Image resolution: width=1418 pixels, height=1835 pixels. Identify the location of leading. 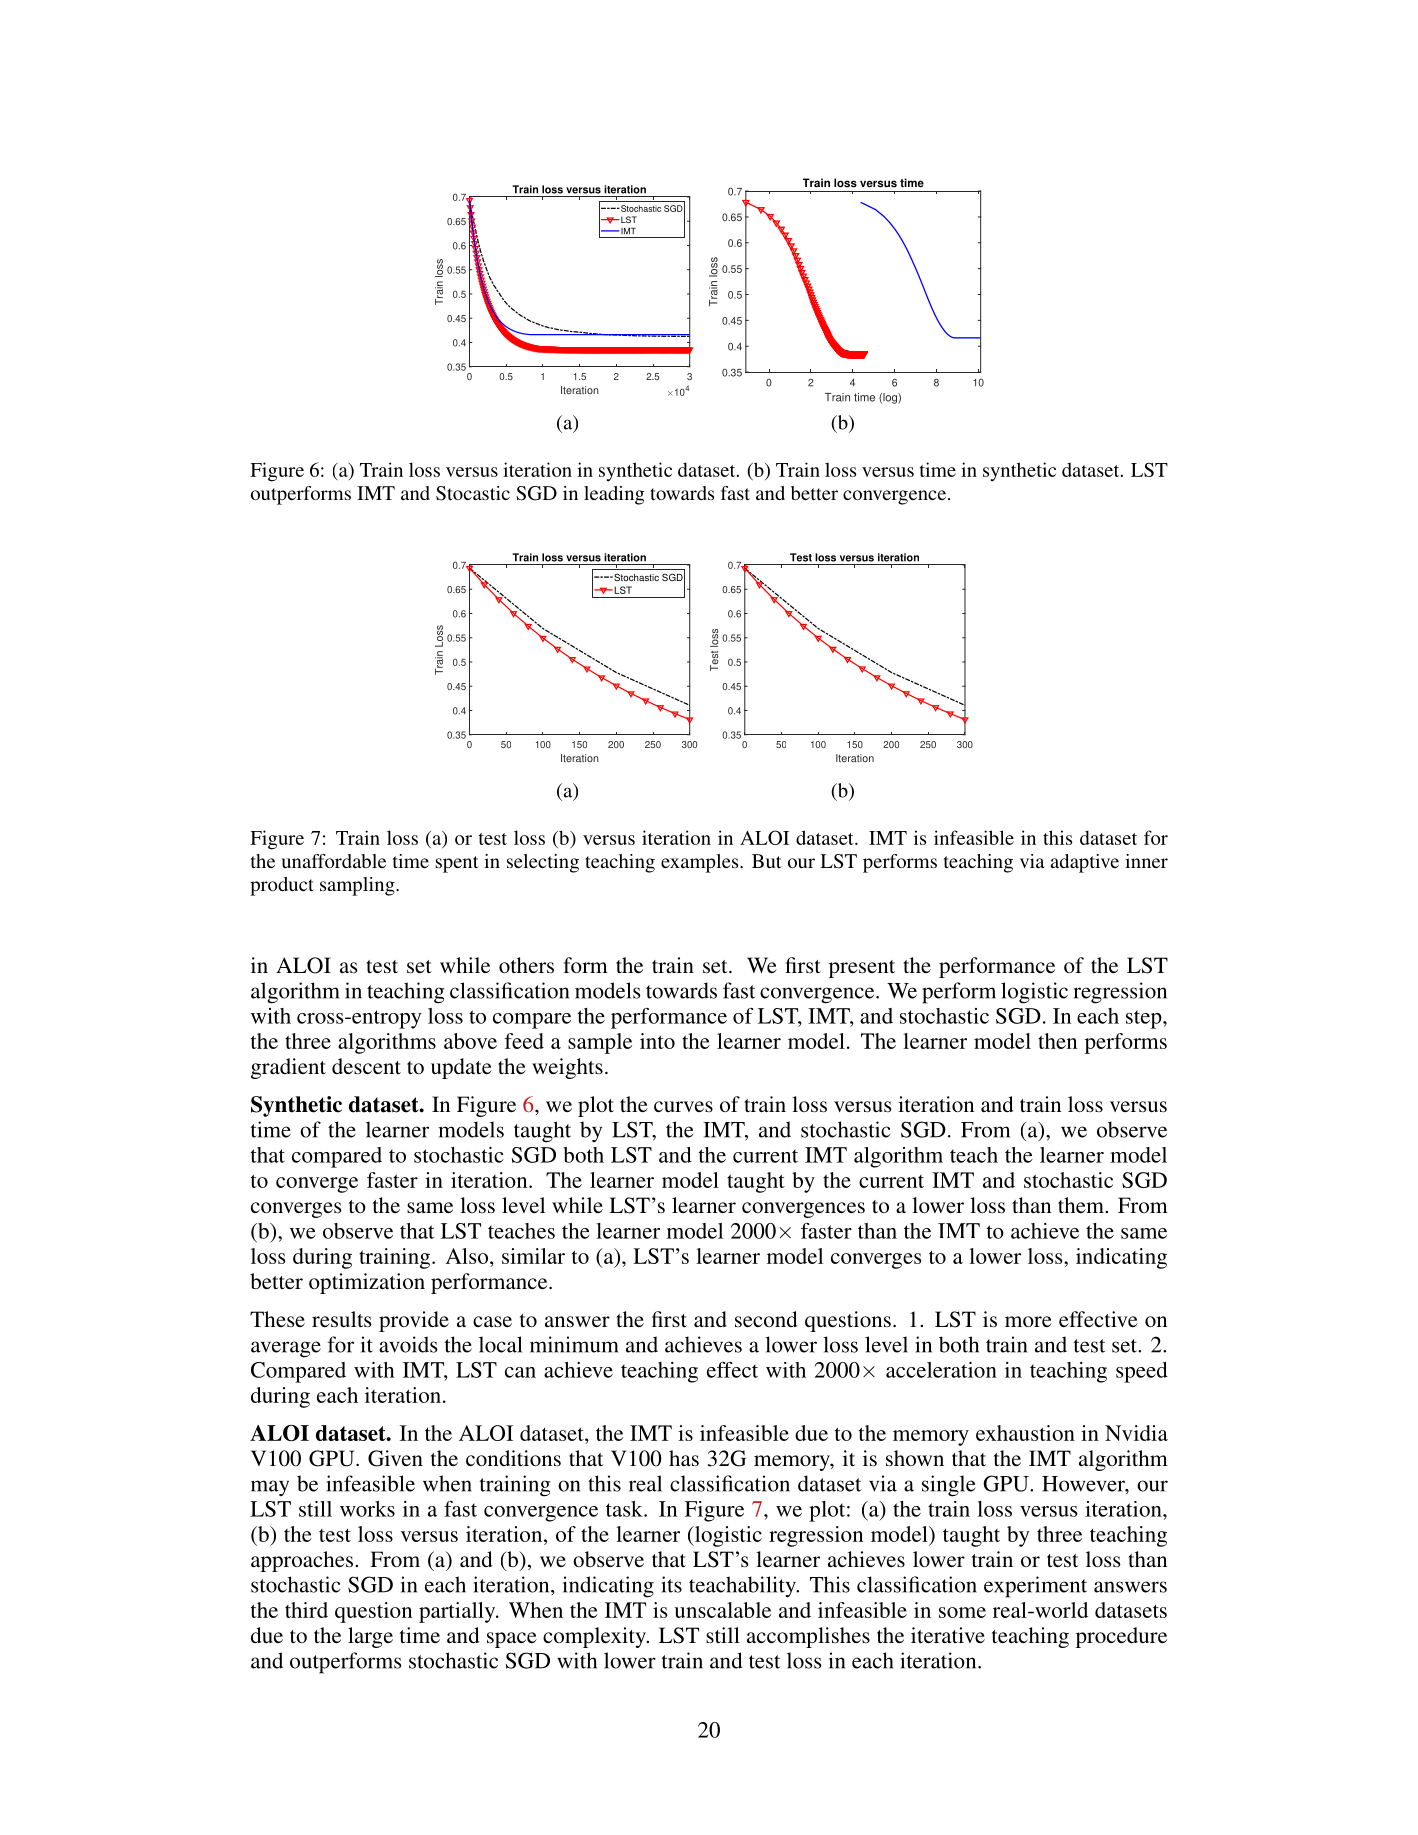
(614, 495).
